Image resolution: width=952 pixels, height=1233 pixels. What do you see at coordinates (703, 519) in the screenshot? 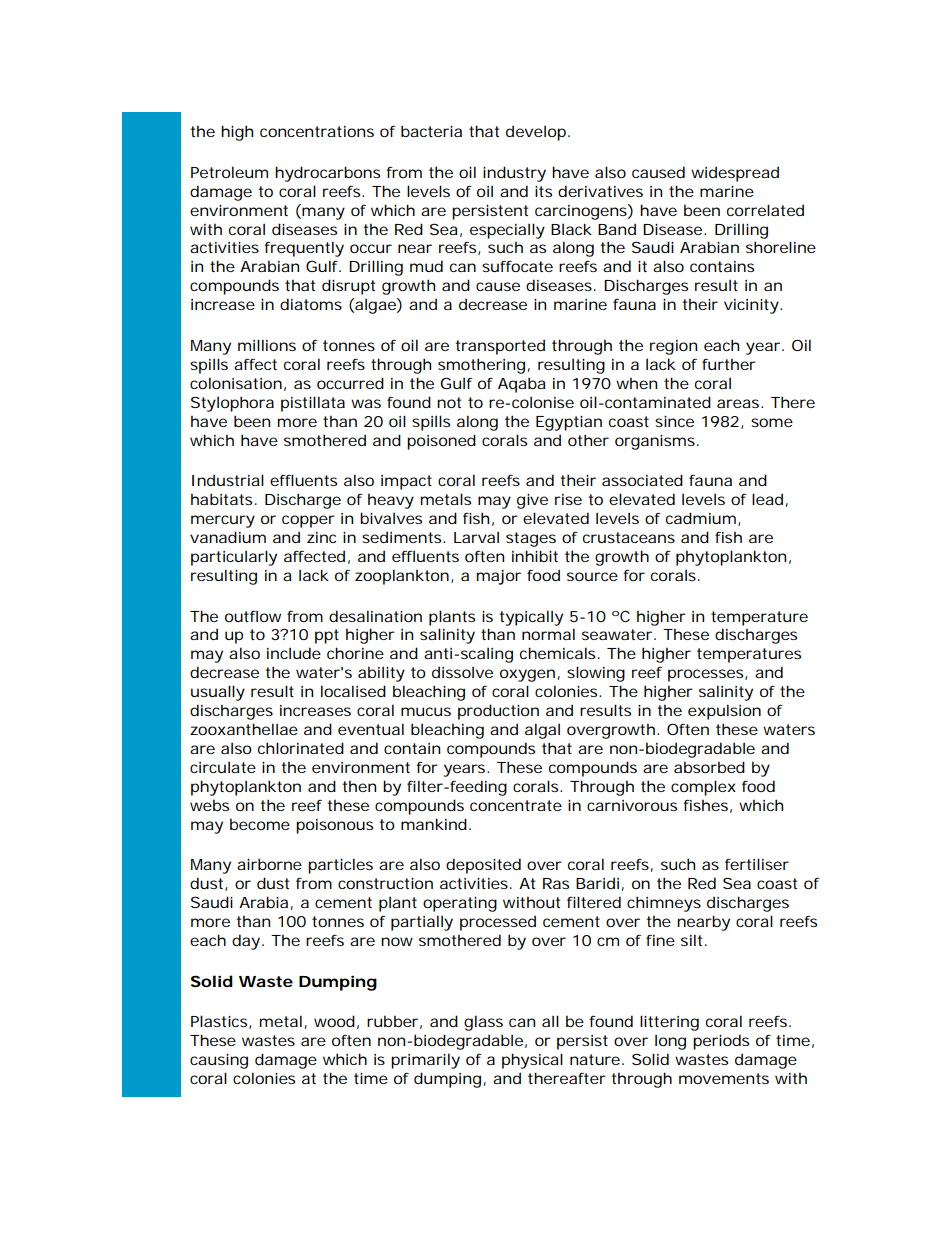
I see `cadmium` at bounding box center [703, 519].
